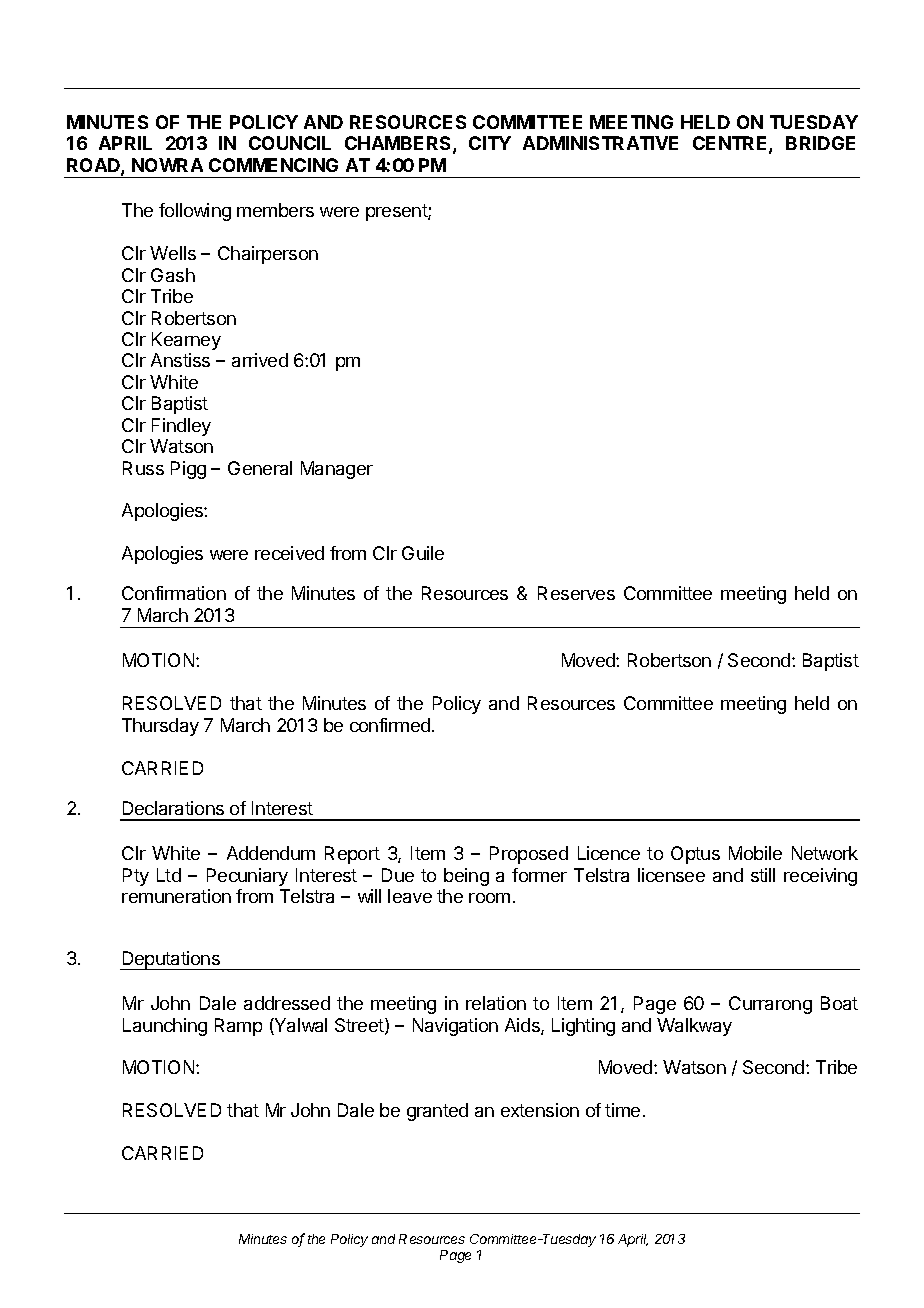  Describe the element at coordinates (247, 877) in the document. I see `Pecuniary` at that location.
